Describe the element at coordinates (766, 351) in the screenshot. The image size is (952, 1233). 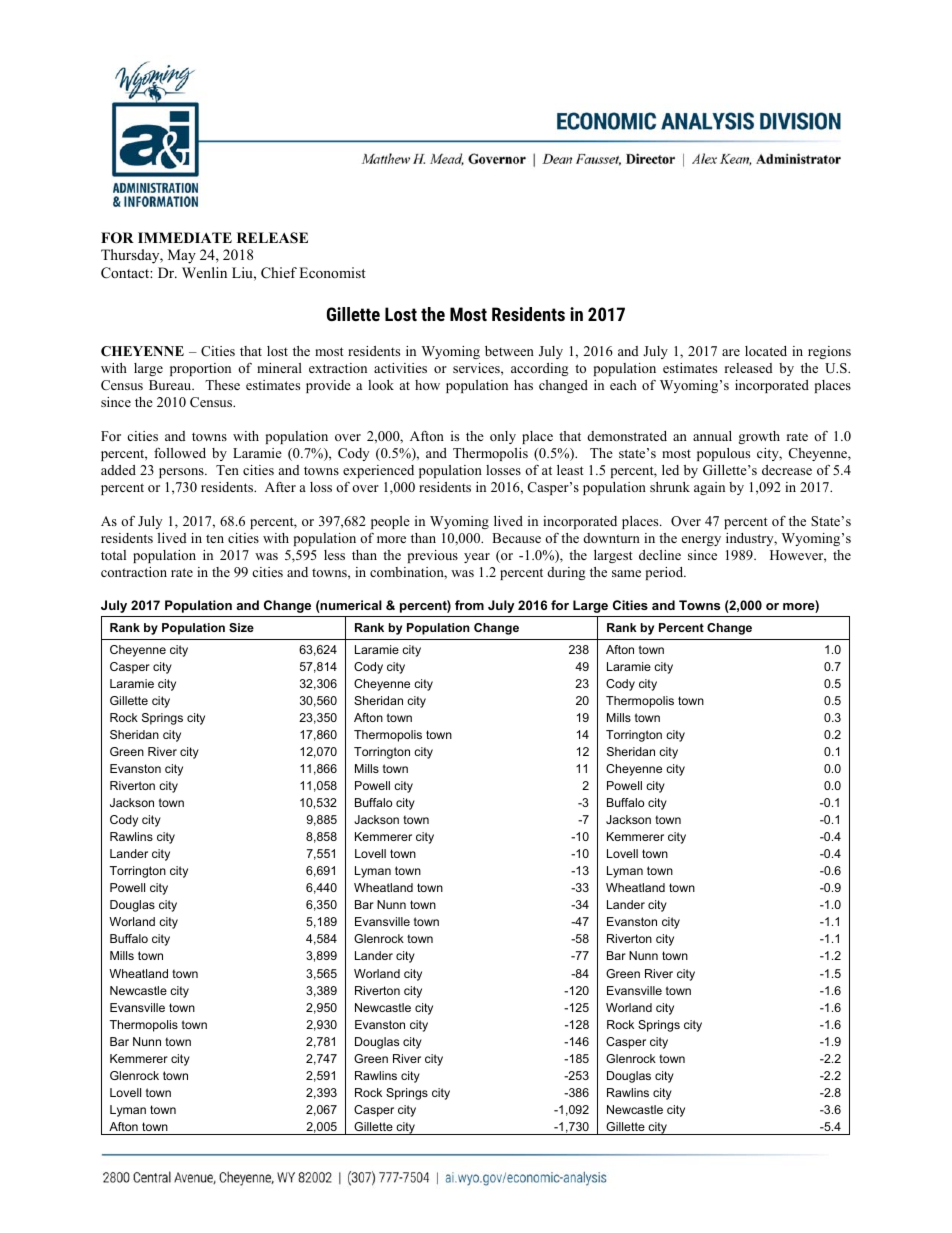
I see `located` at that location.
